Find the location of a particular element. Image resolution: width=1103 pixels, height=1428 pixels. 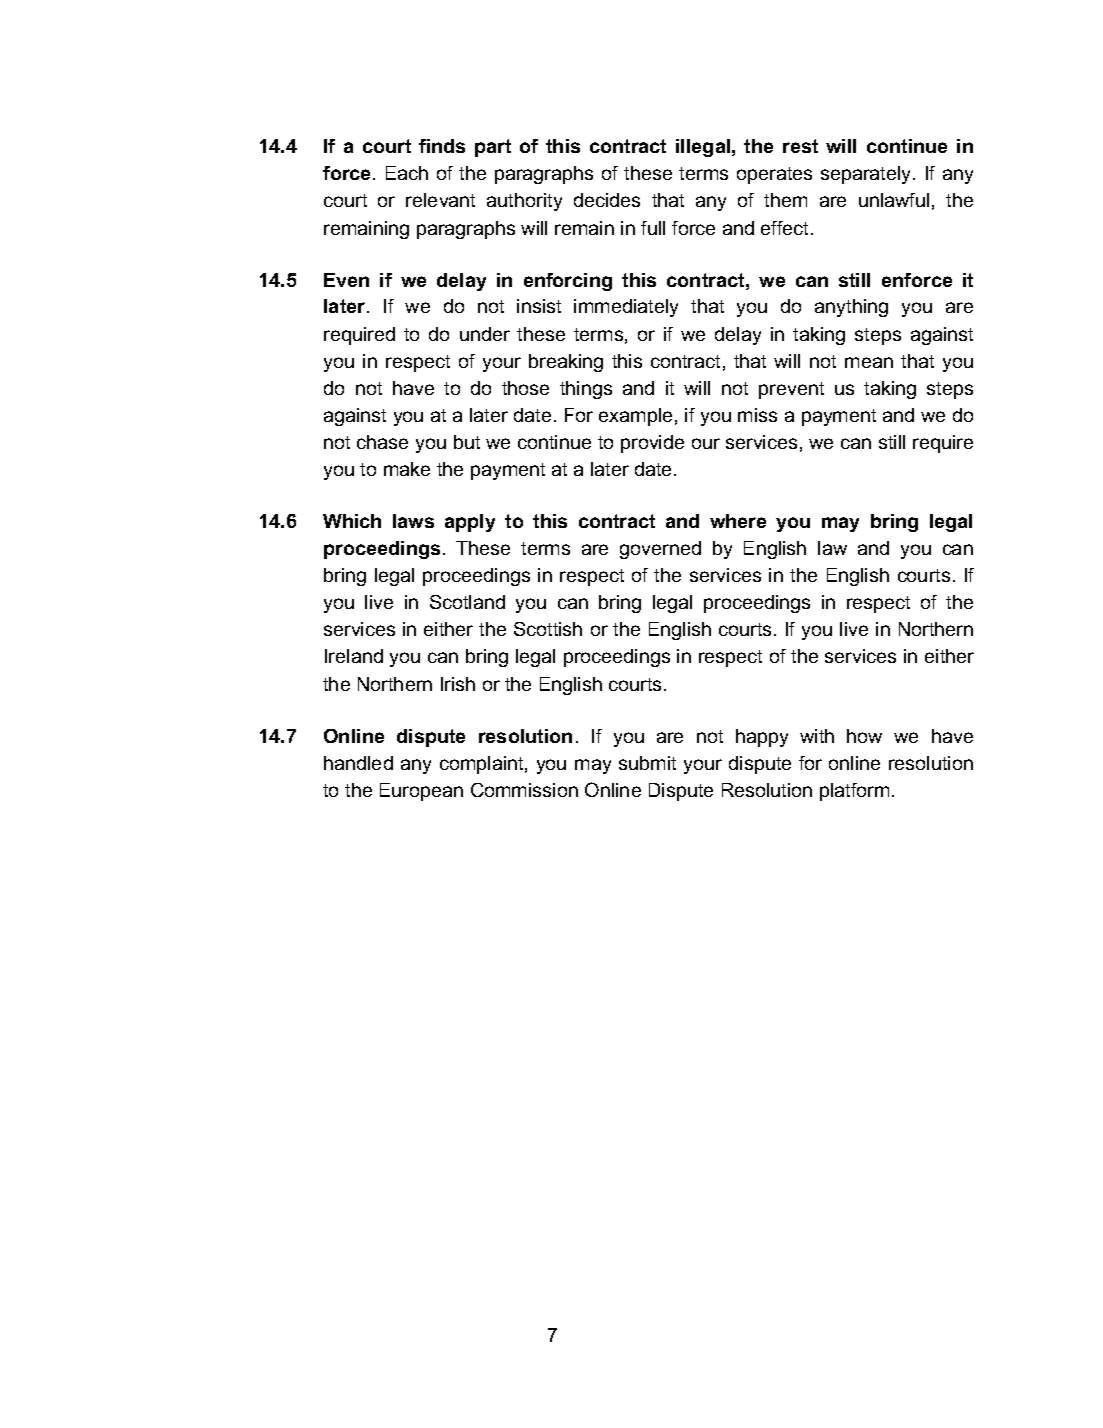

Scotland is located at coordinates (467, 602).
